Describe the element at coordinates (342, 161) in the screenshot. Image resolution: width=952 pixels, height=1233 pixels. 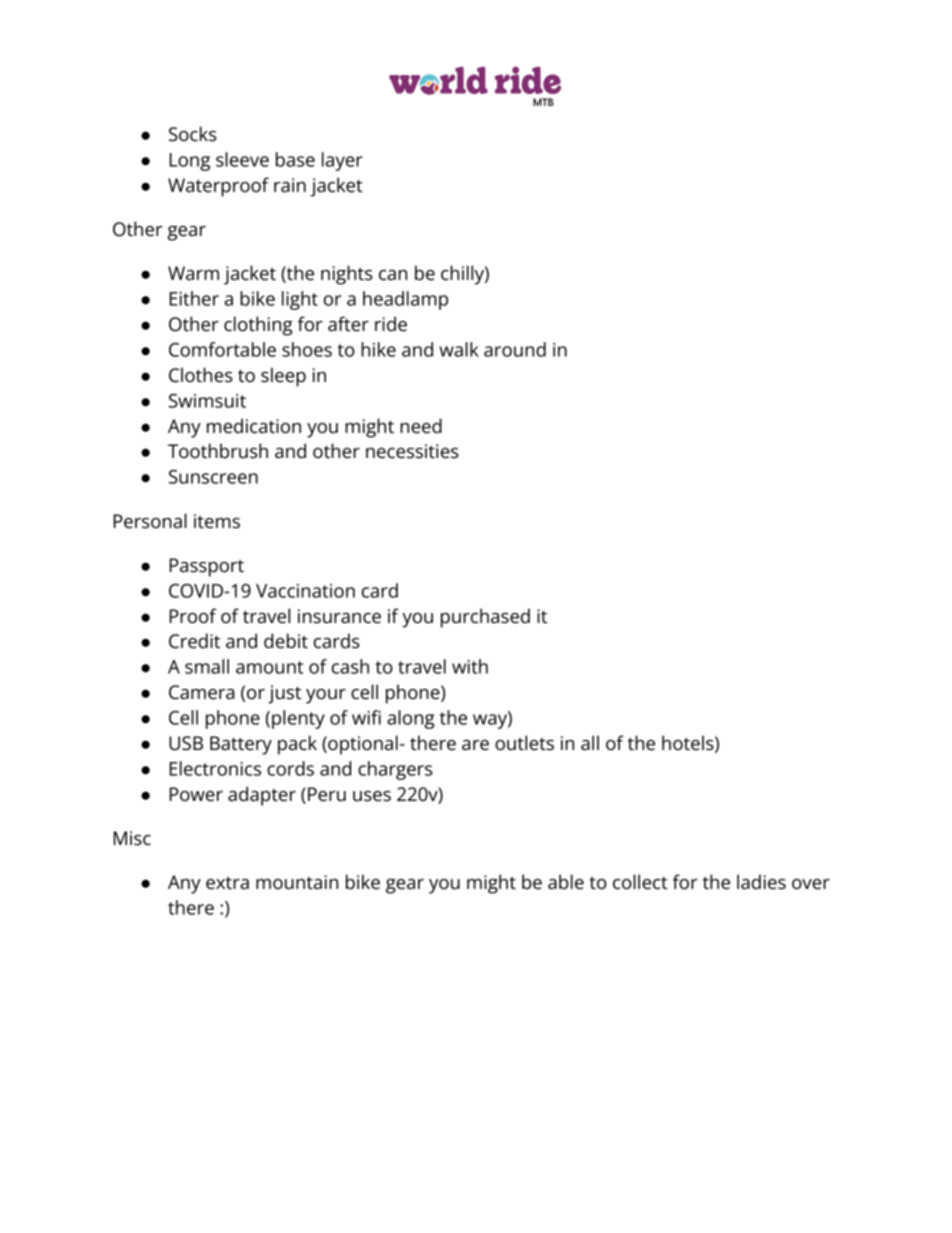
I see `layer` at that location.
